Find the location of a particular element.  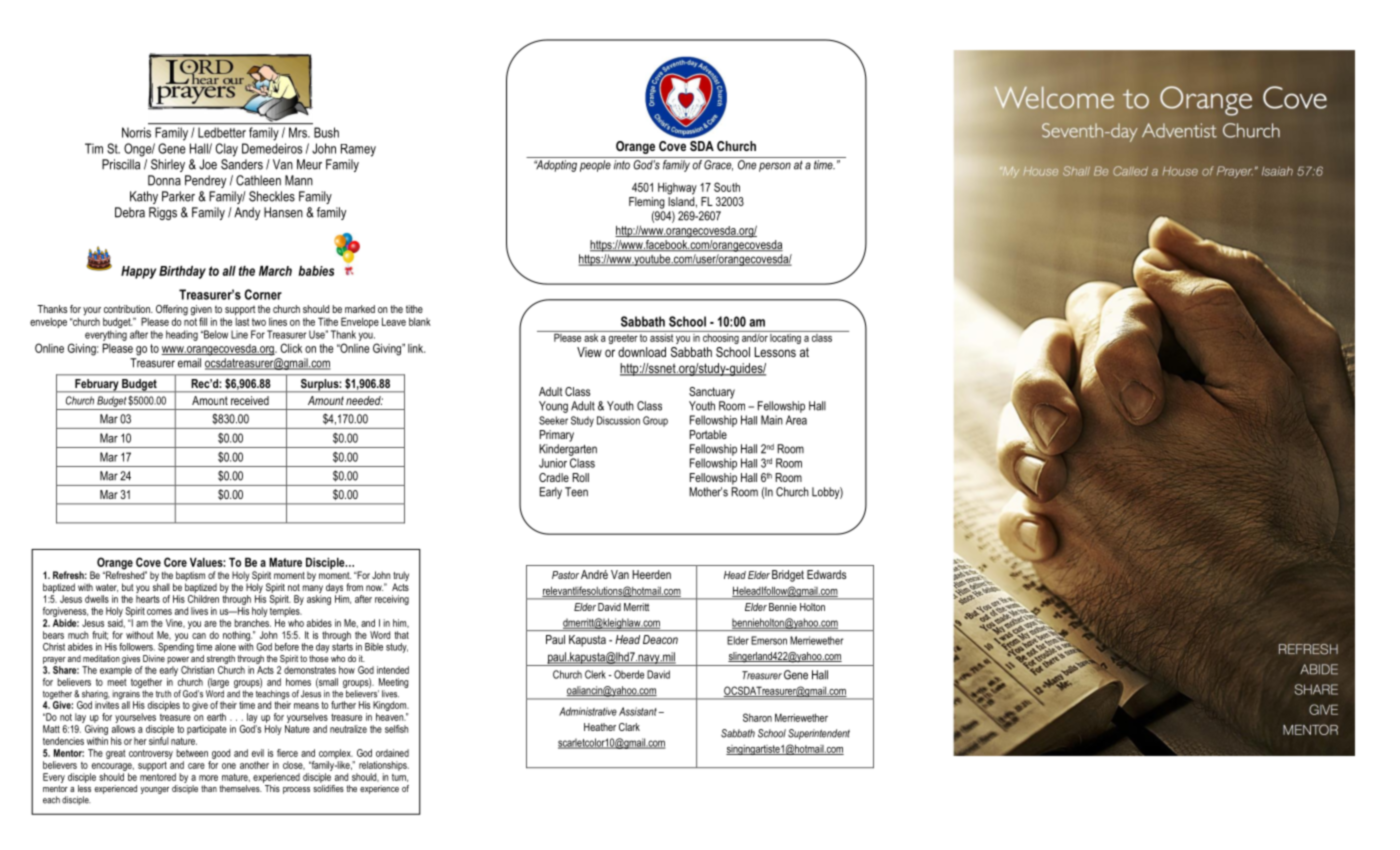

Bush is located at coordinates (326, 132).
